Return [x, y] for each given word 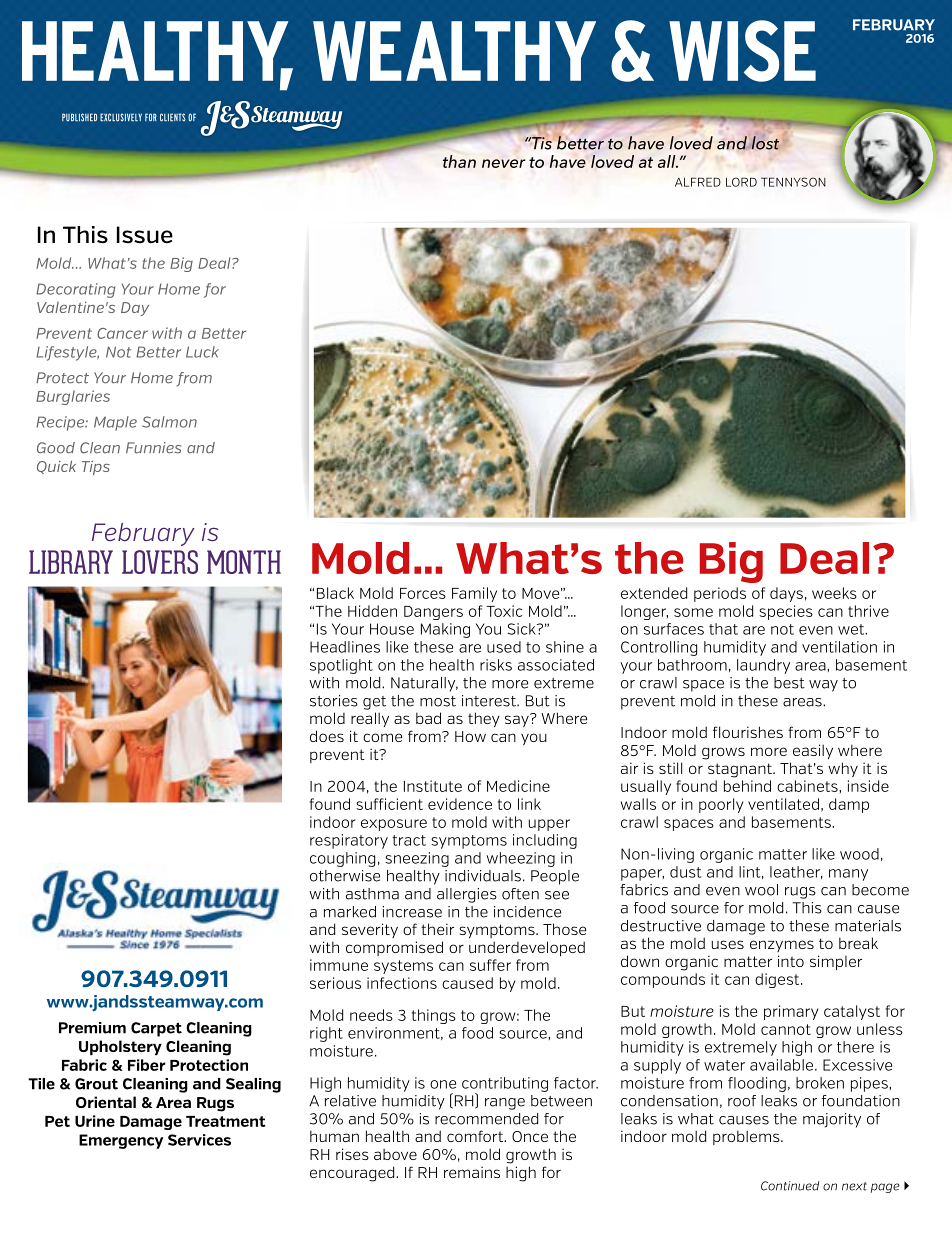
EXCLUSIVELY [121, 117]
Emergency [121, 1141]
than [459, 161]
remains [472, 1172]
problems [747, 1137]
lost [765, 143]
